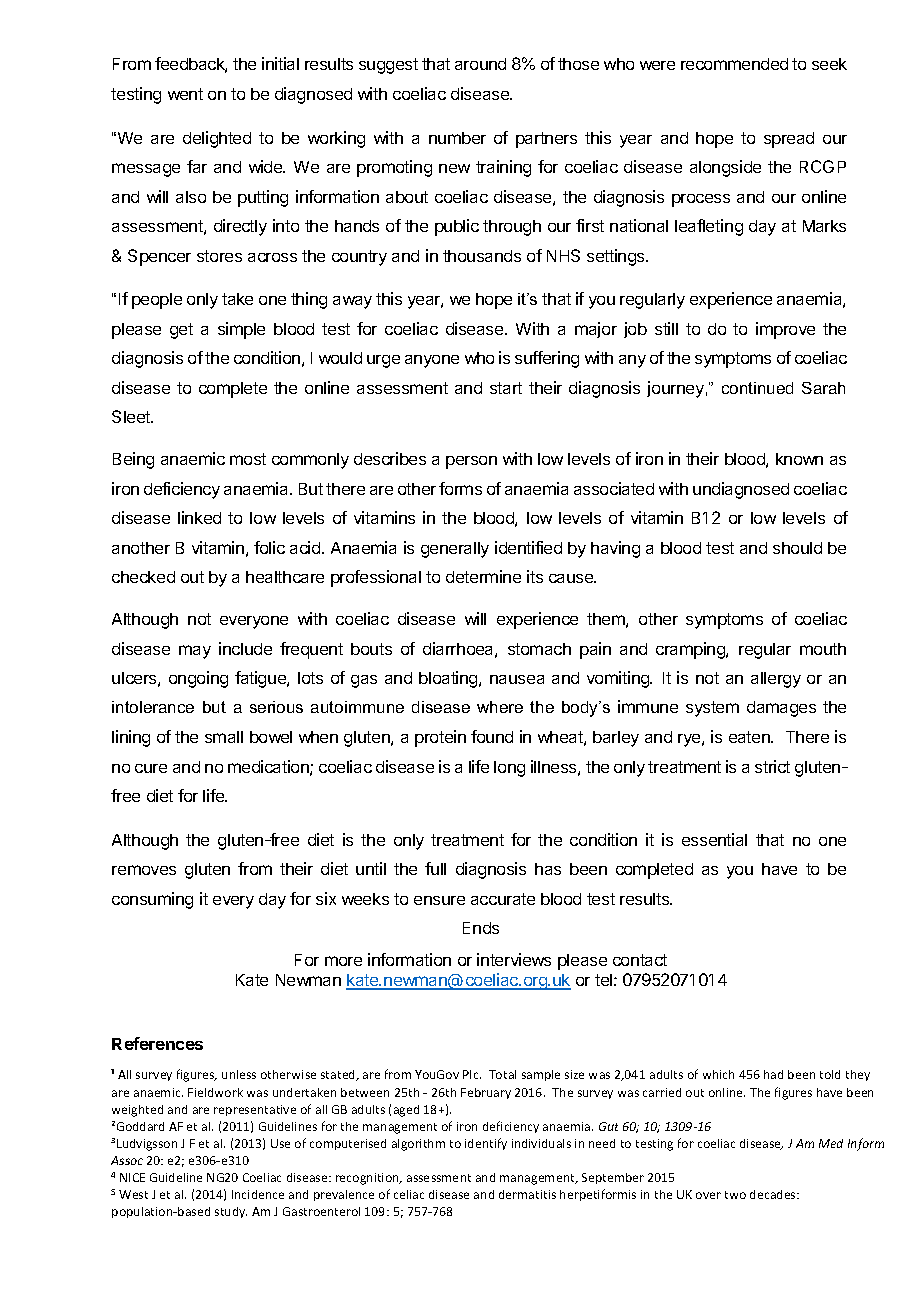  Describe the element at coordinates (480, 64) in the image. I see `around` at that location.
